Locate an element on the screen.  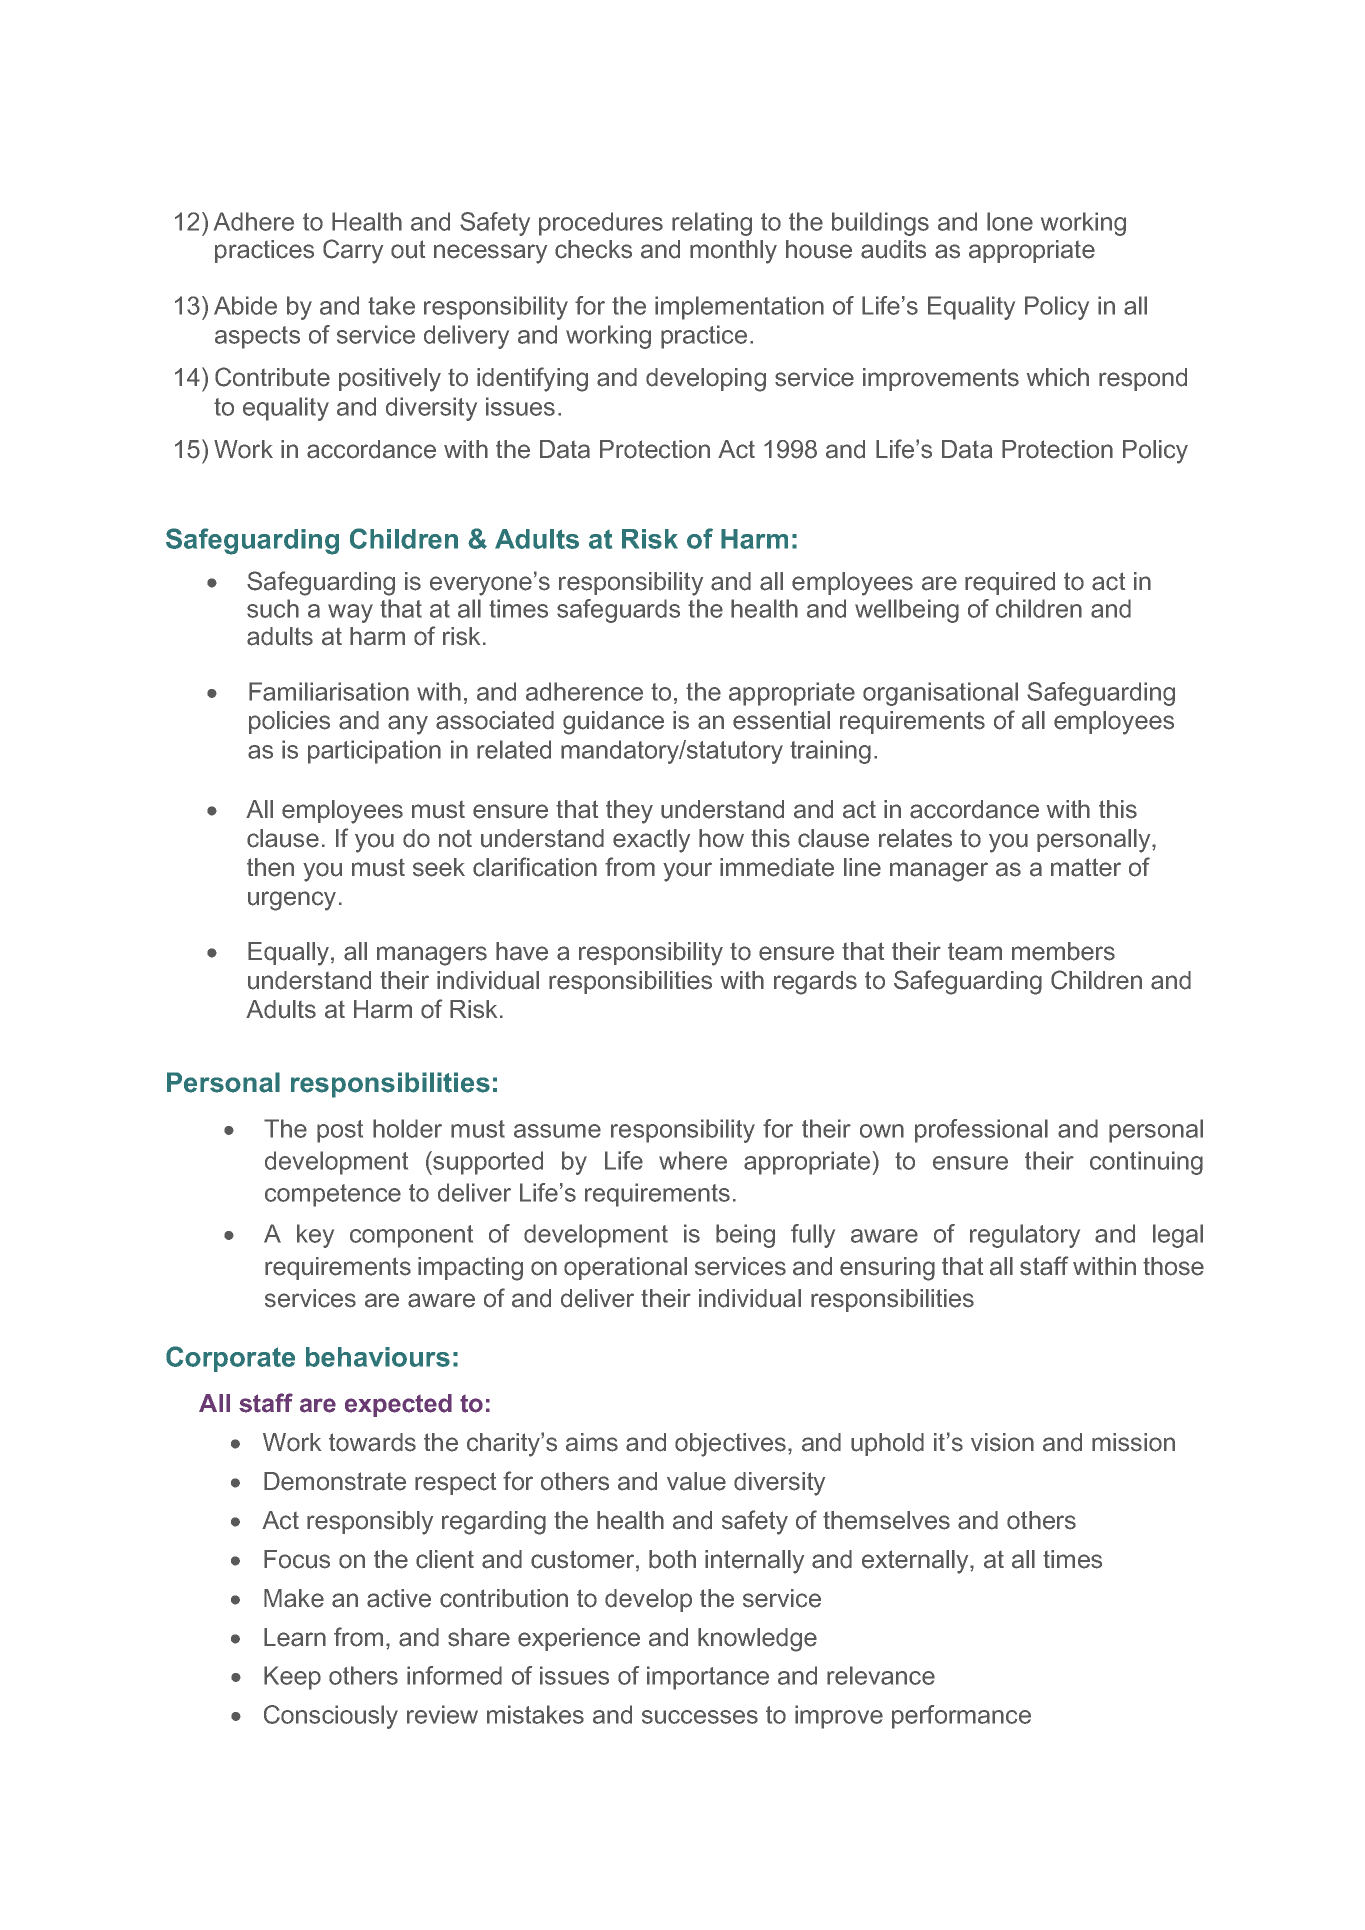
Keep is located at coordinates (292, 1678).
